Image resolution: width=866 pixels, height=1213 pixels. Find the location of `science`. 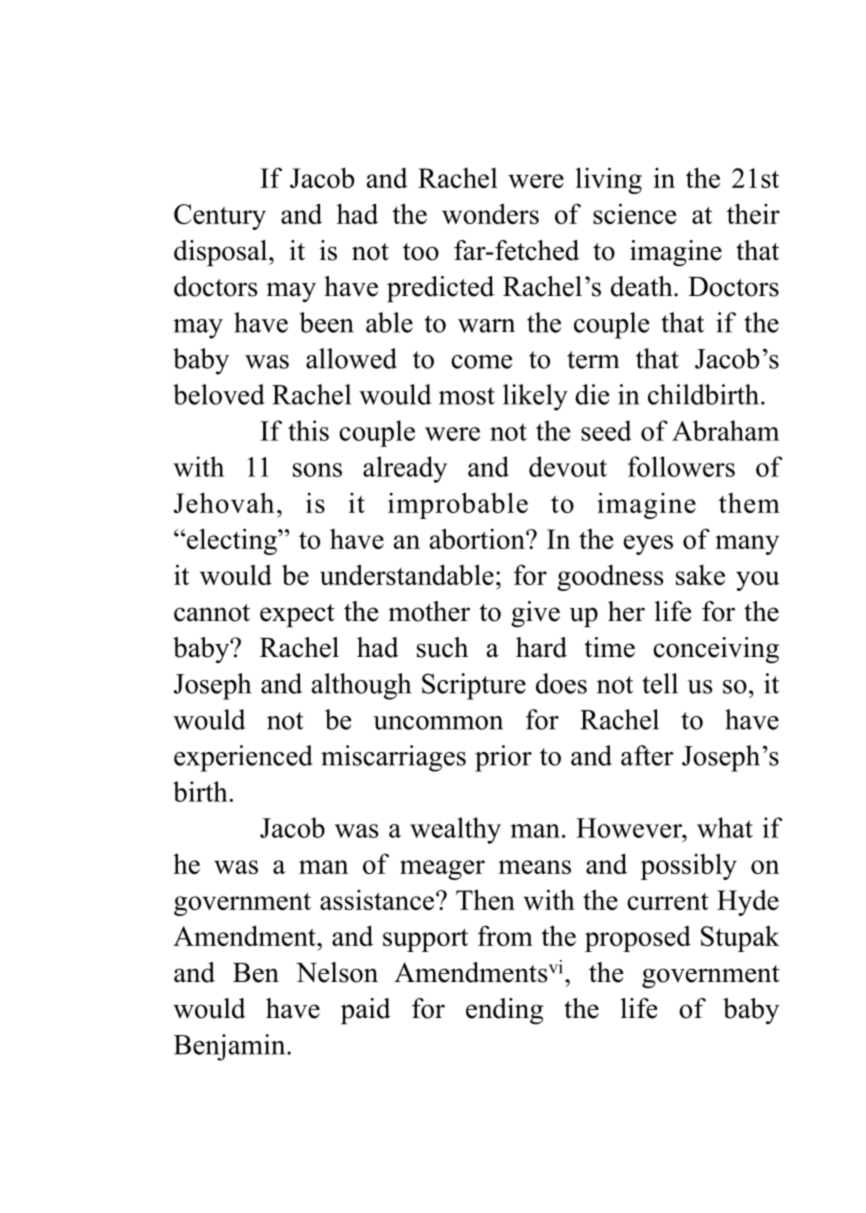

science is located at coordinates (634, 213).
